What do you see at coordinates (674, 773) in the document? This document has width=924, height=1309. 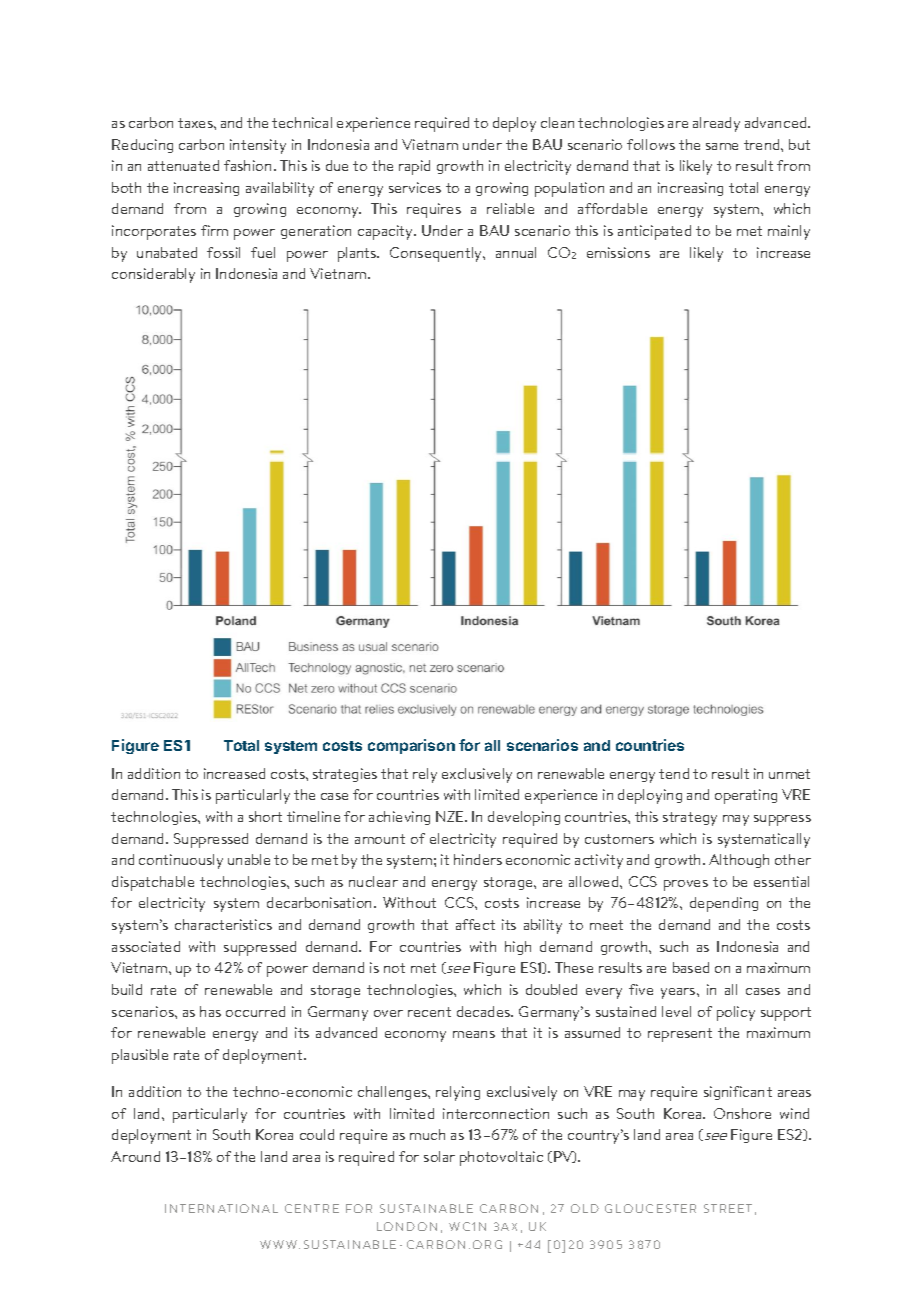 I see `tend` at bounding box center [674, 773].
